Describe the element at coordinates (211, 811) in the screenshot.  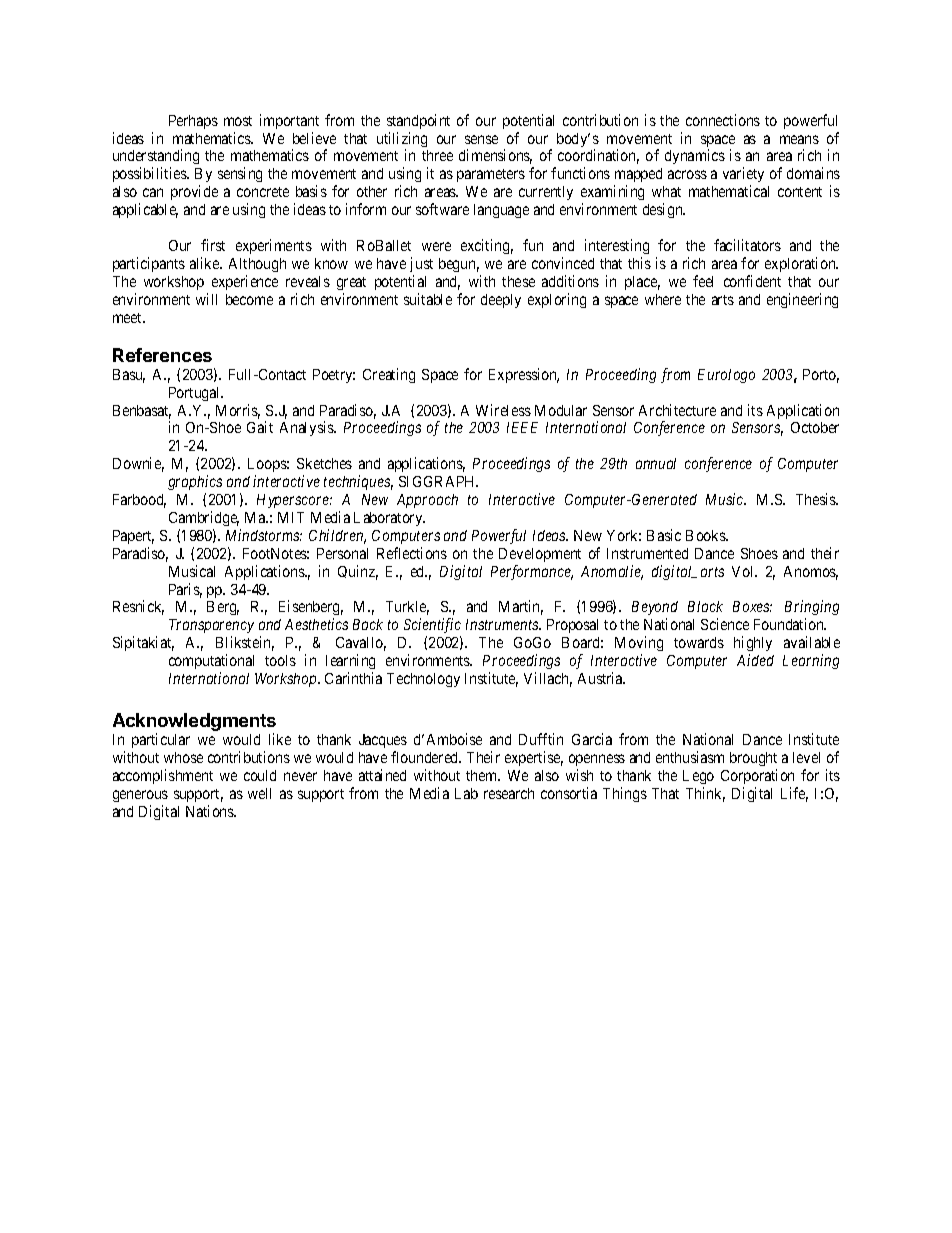
I see `Nations` at that location.
